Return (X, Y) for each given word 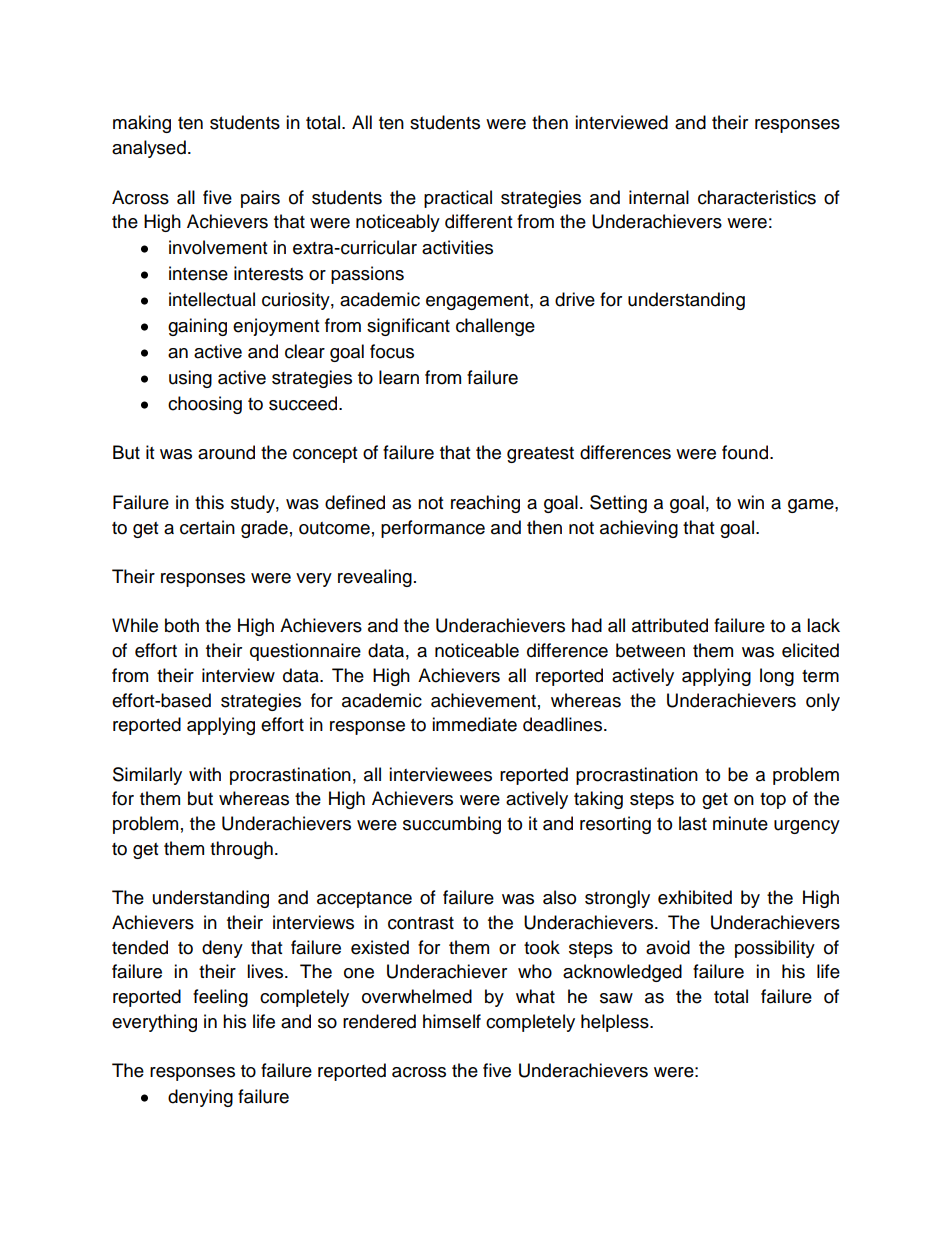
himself (452, 1021)
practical (458, 199)
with (205, 774)
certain (207, 527)
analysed (149, 149)
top (773, 801)
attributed (670, 625)
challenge (495, 327)
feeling (220, 998)
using (190, 379)
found (745, 452)
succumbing (452, 825)
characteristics (757, 197)
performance (433, 529)
